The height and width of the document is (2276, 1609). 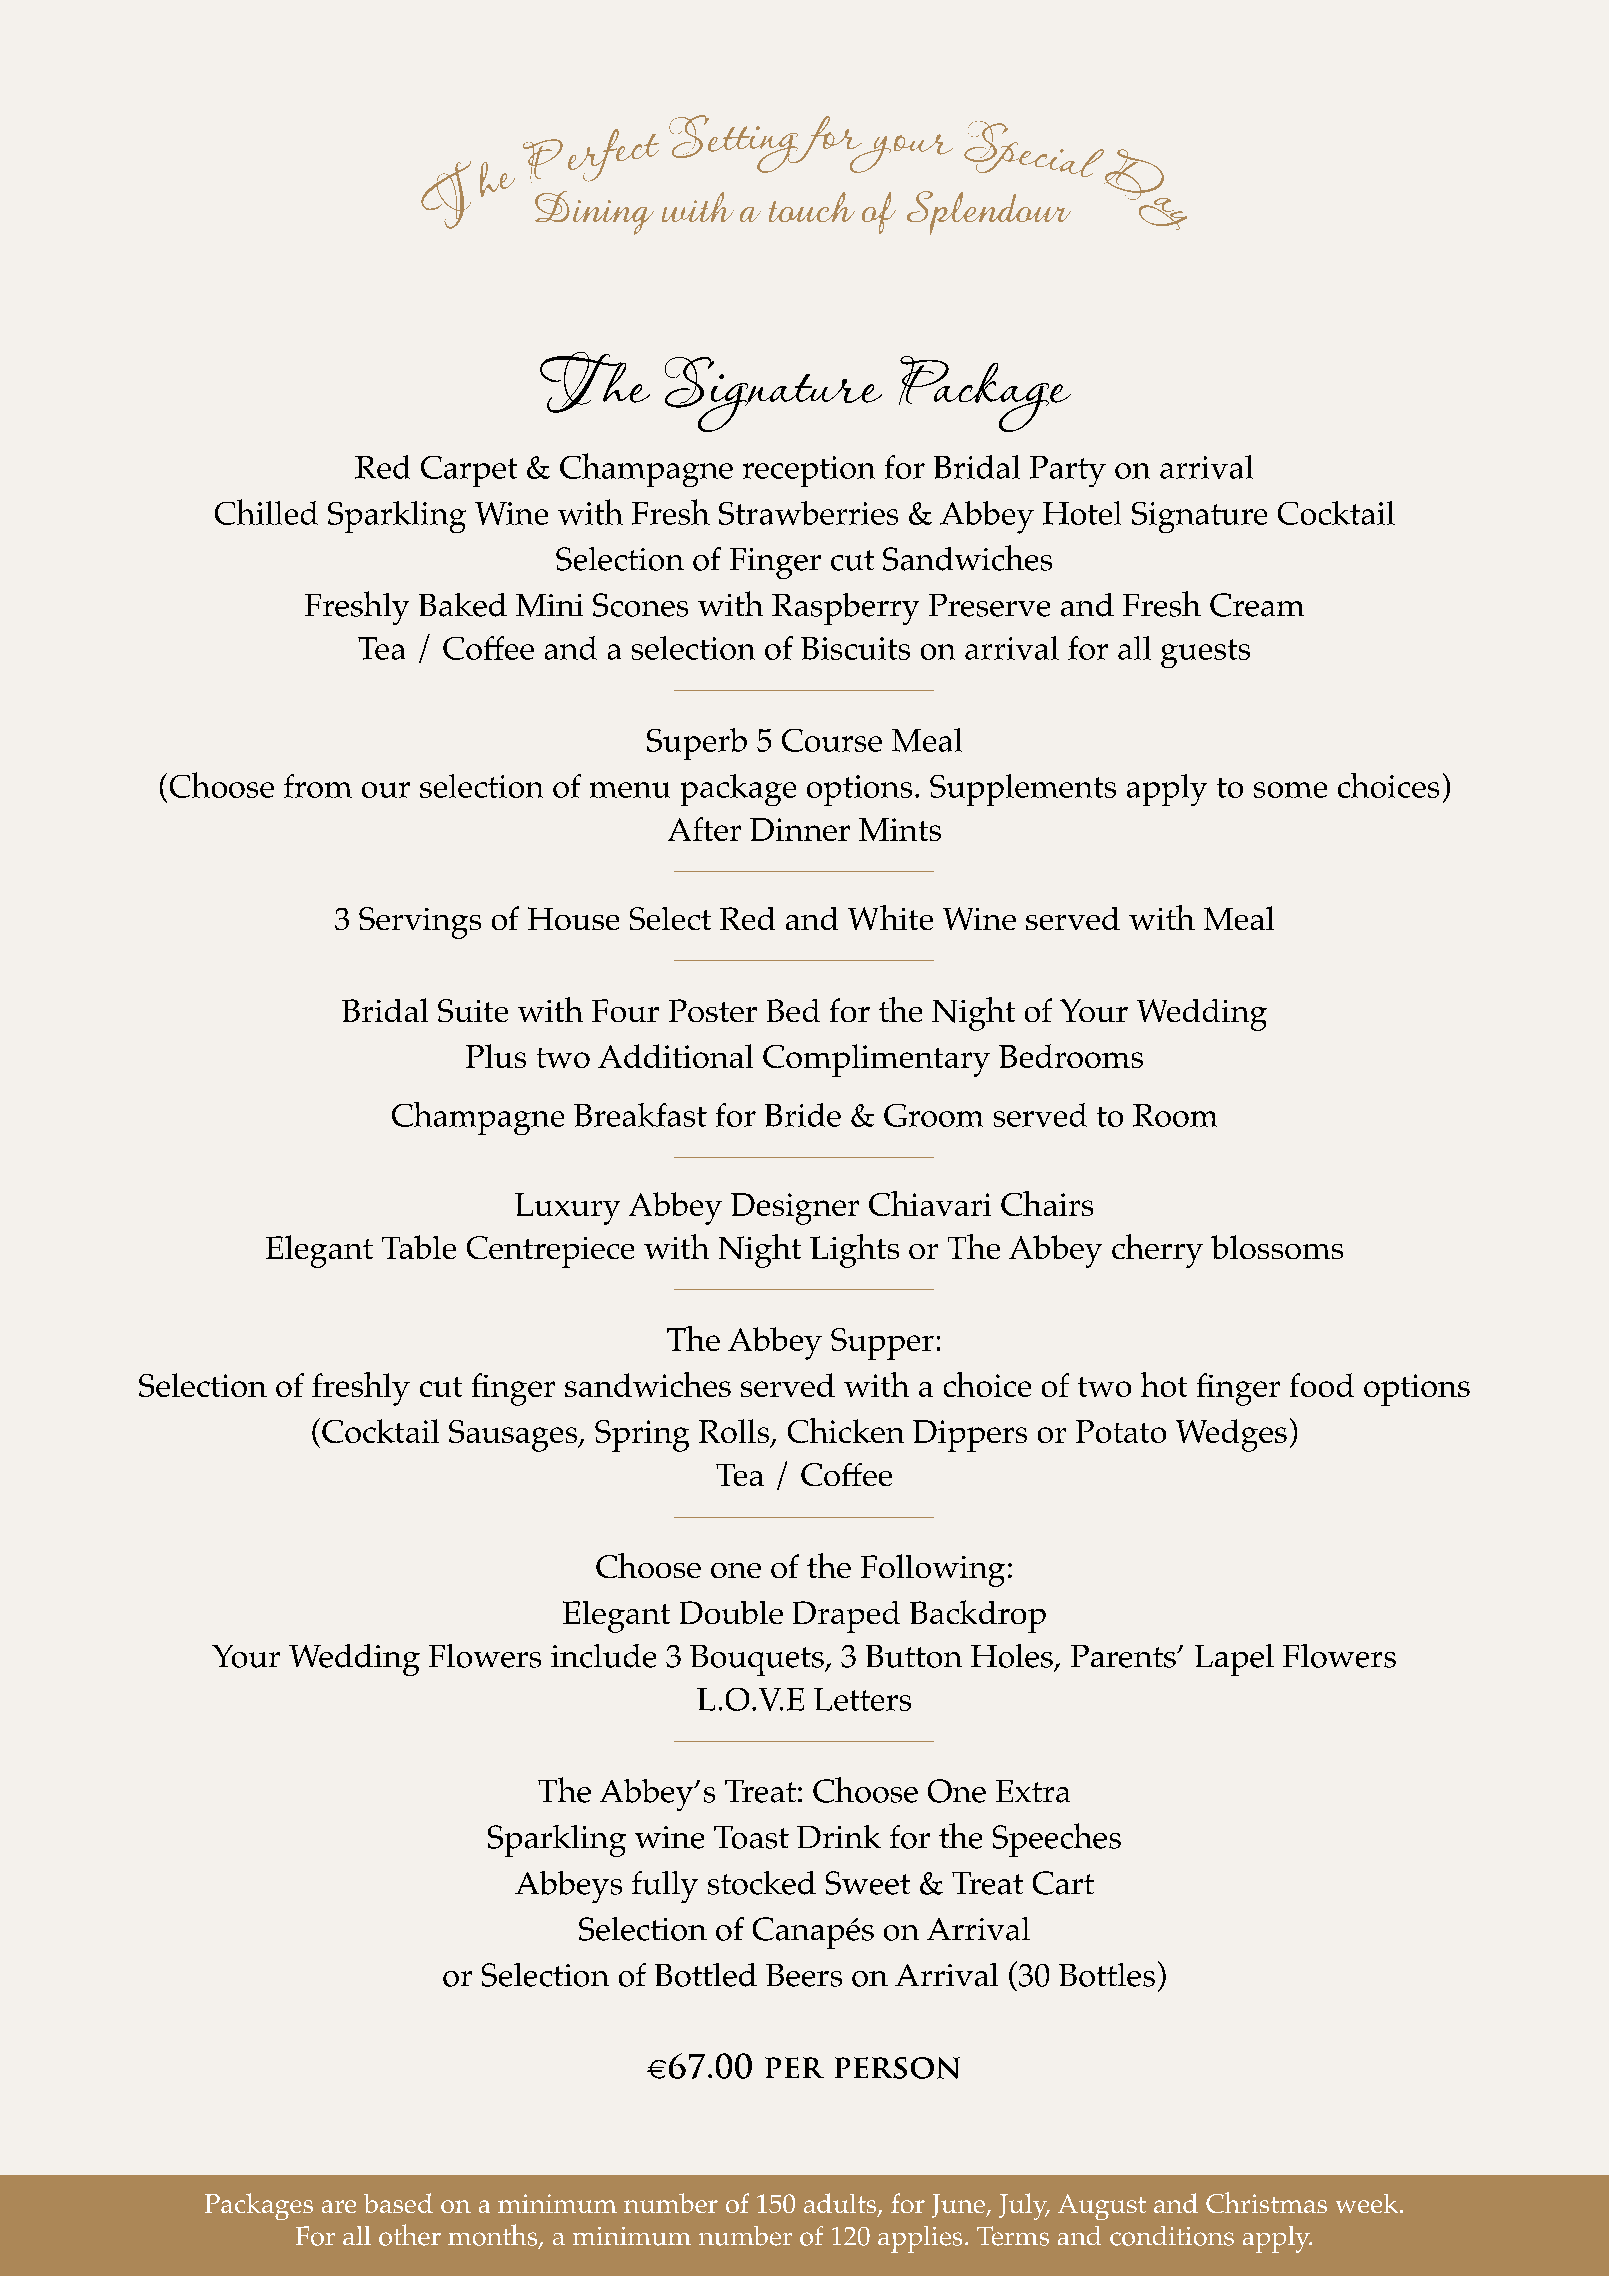 I want to click on Draped, so click(x=846, y=1617).
